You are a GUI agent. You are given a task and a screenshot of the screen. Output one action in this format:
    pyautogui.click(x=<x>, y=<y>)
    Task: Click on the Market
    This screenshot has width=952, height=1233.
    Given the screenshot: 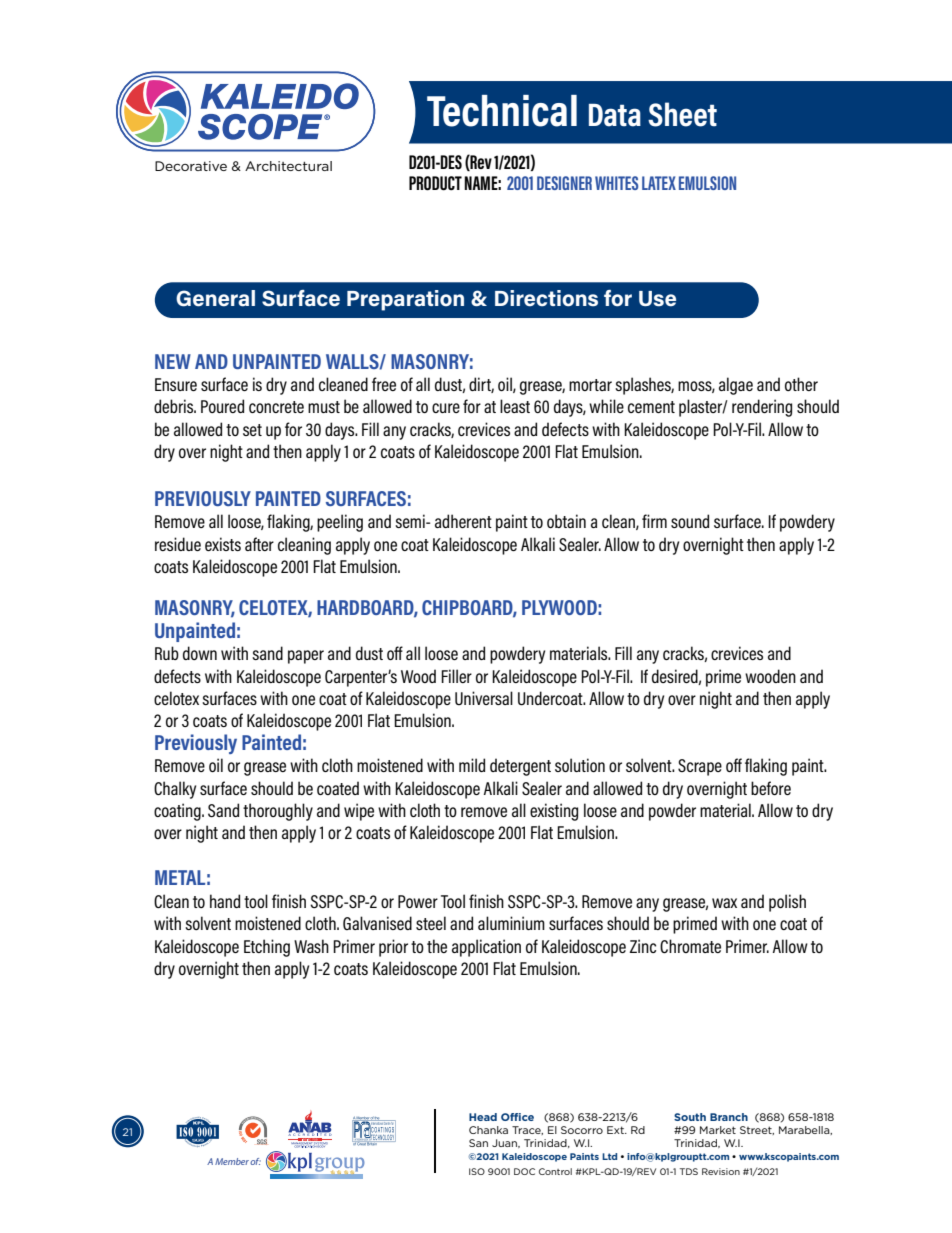 What is the action you would take?
    pyautogui.click(x=718, y=1130)
